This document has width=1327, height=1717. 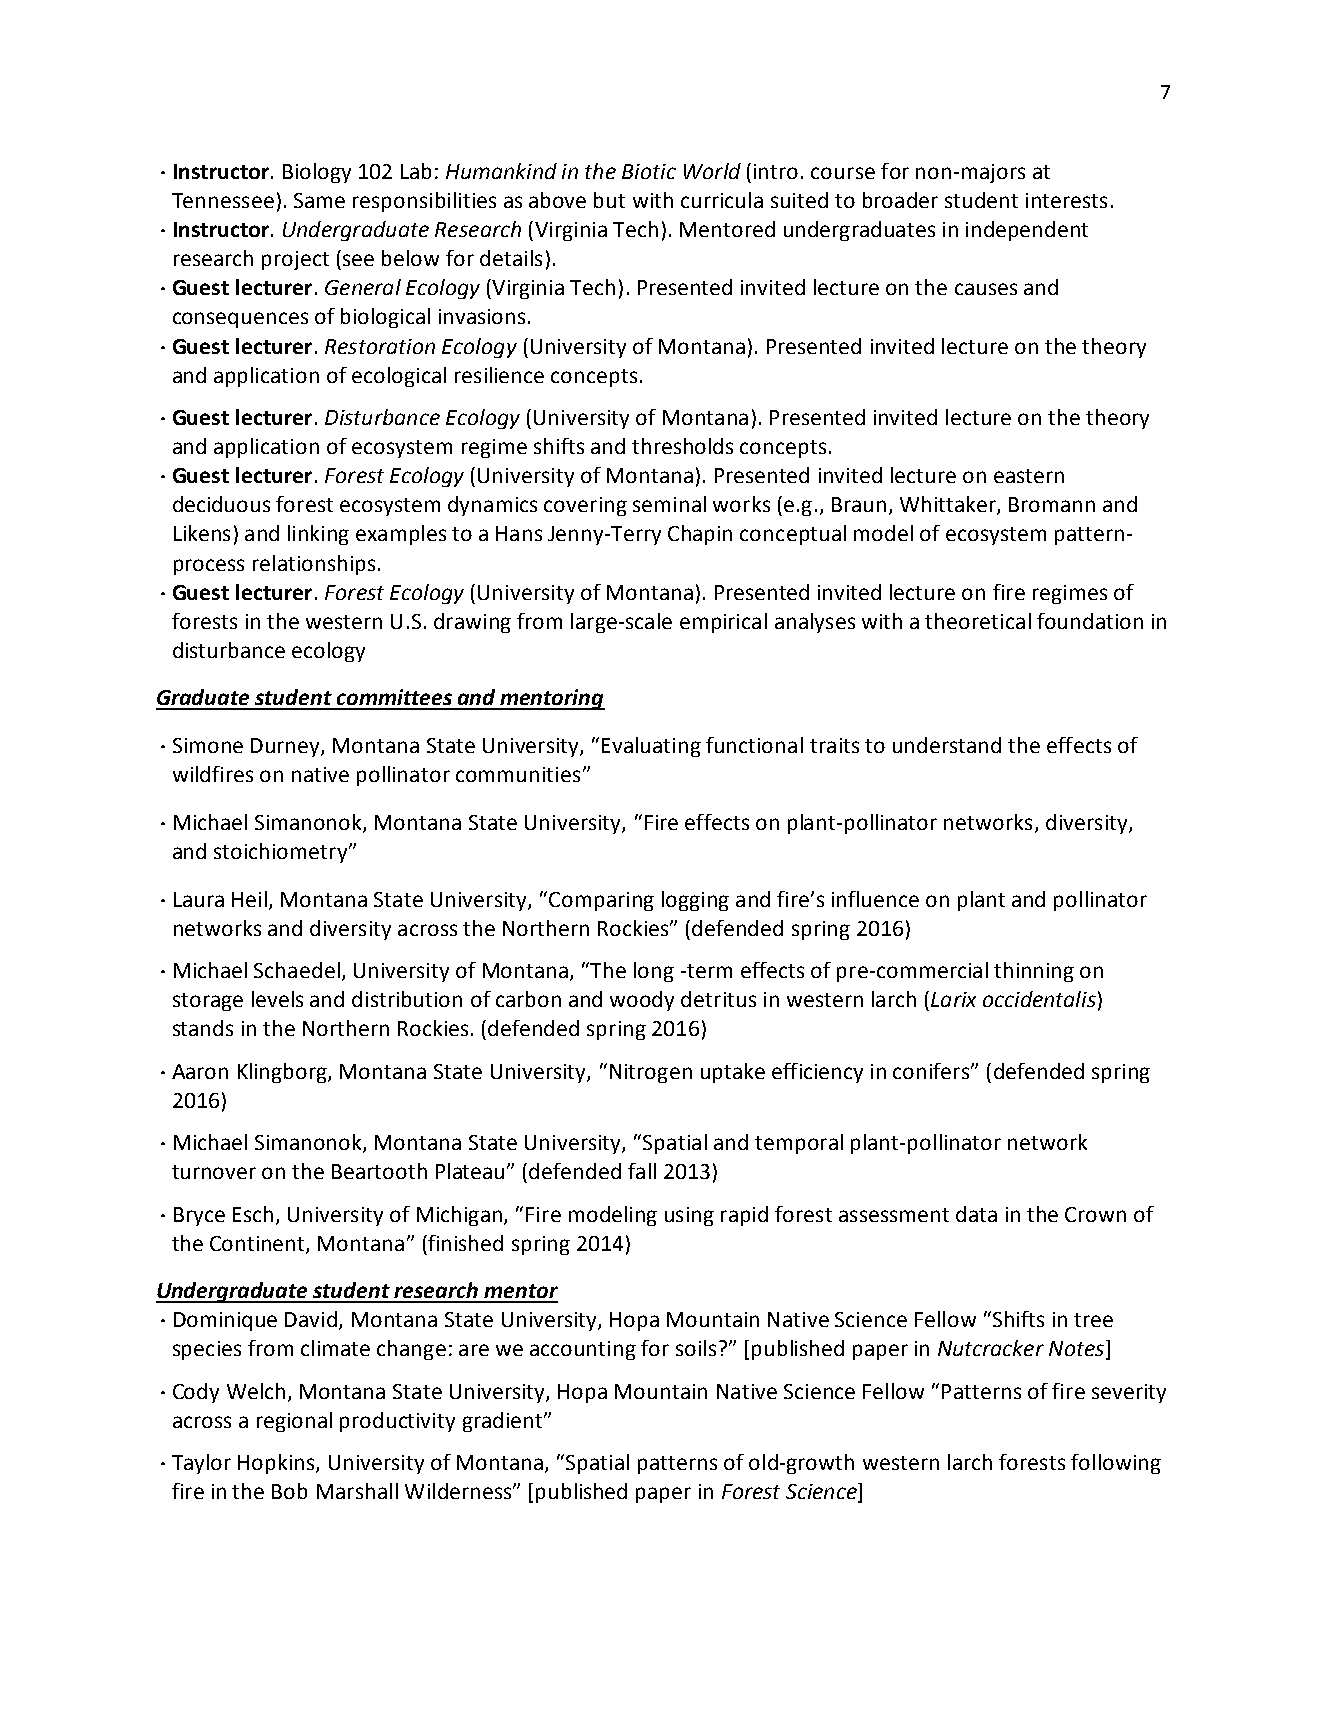 I want to click on Biotic, so click(x=649, y=171).
